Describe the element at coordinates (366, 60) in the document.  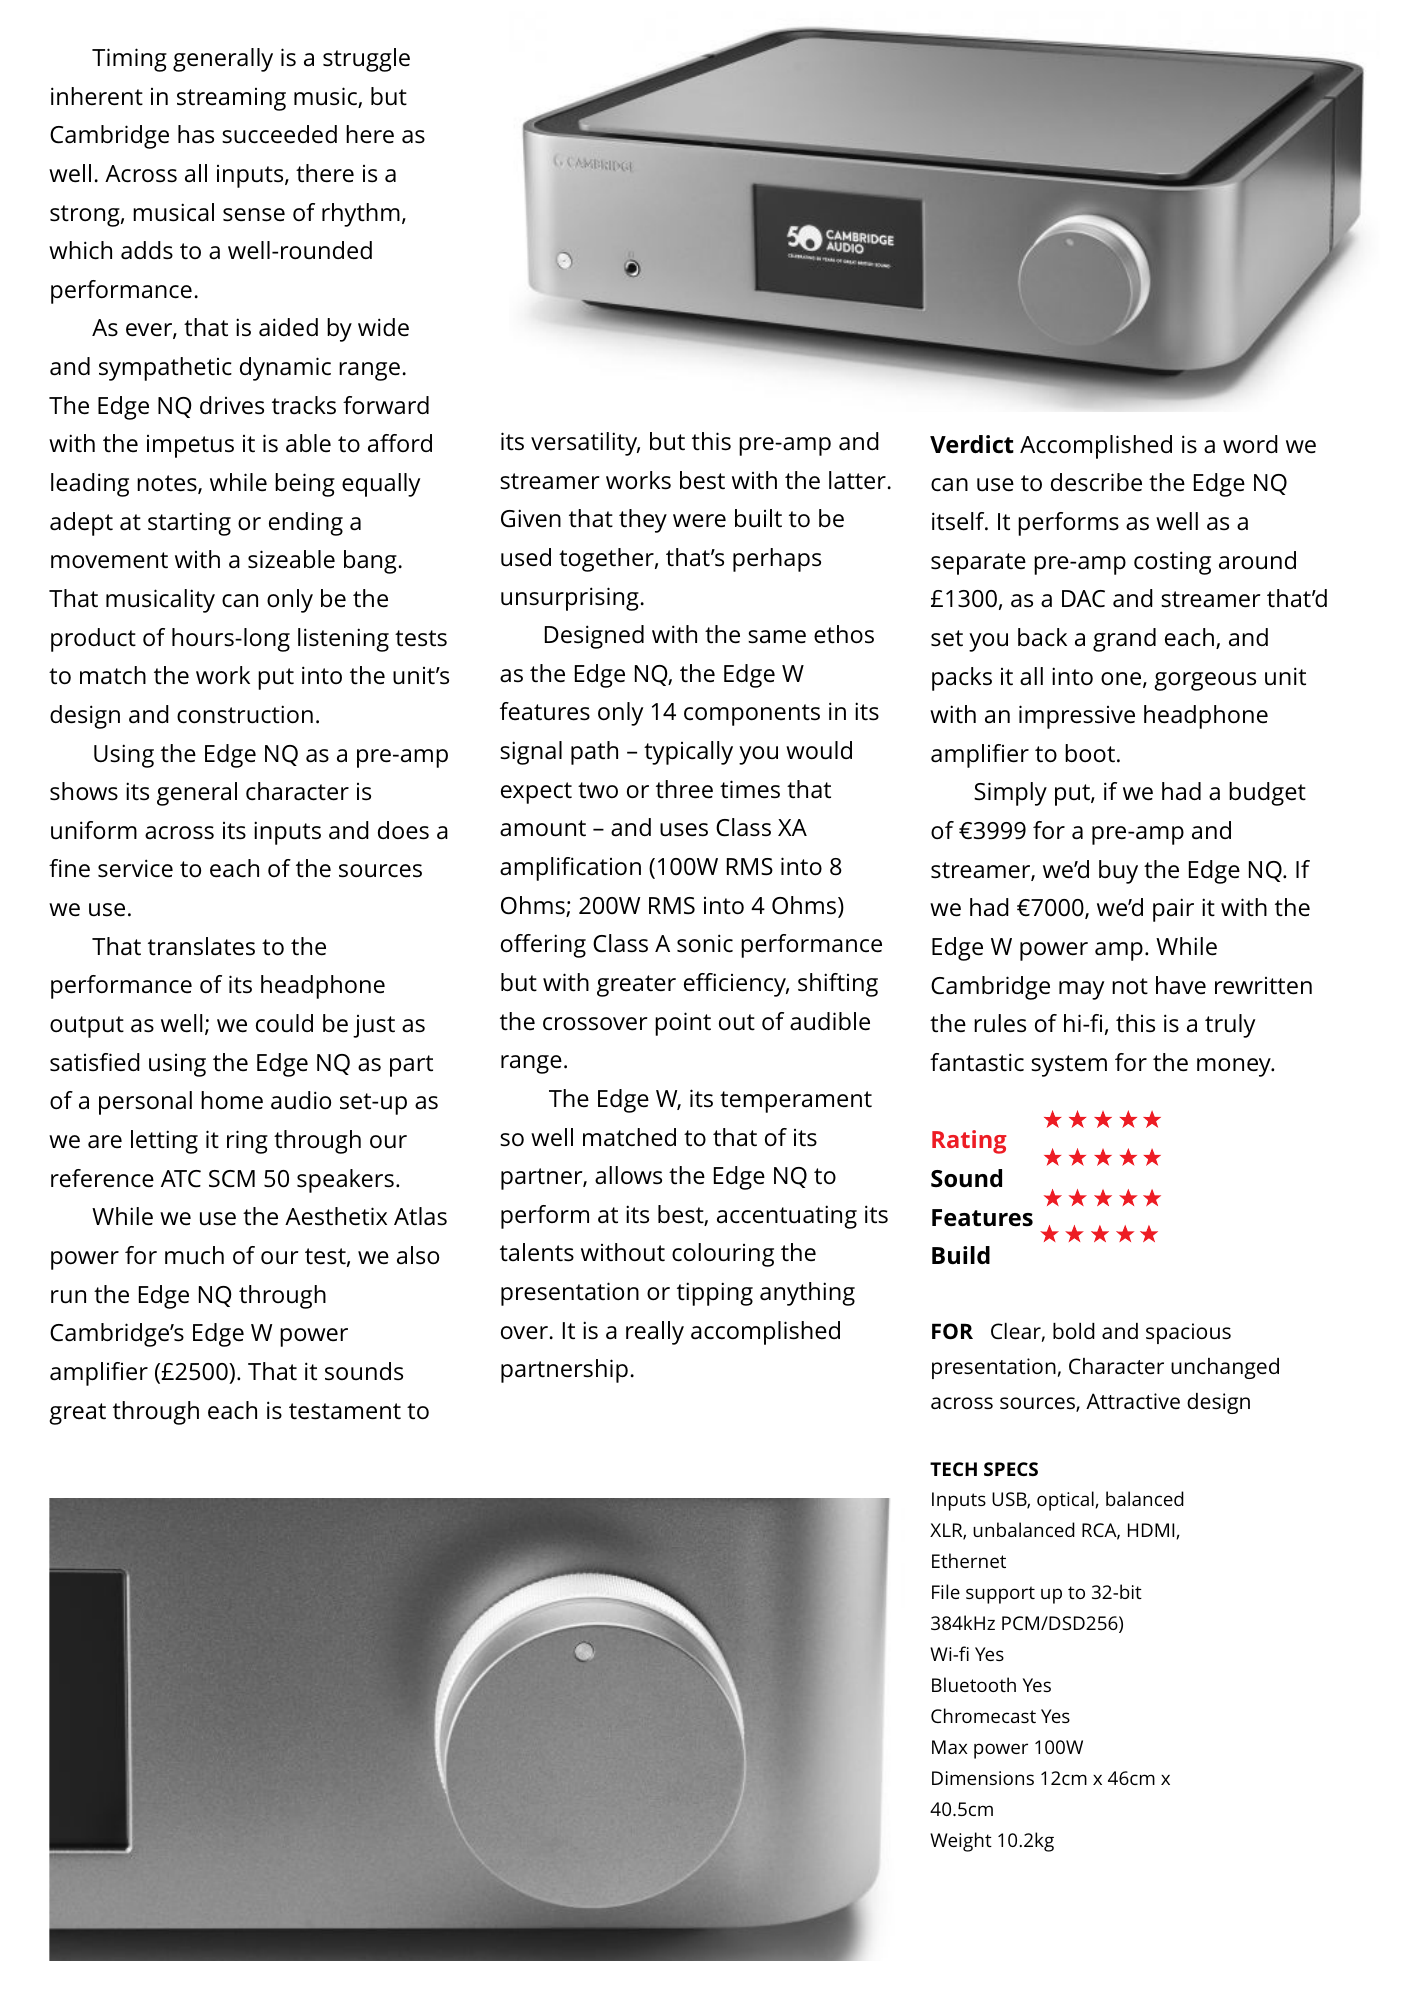
I see `struggle` at that location.
